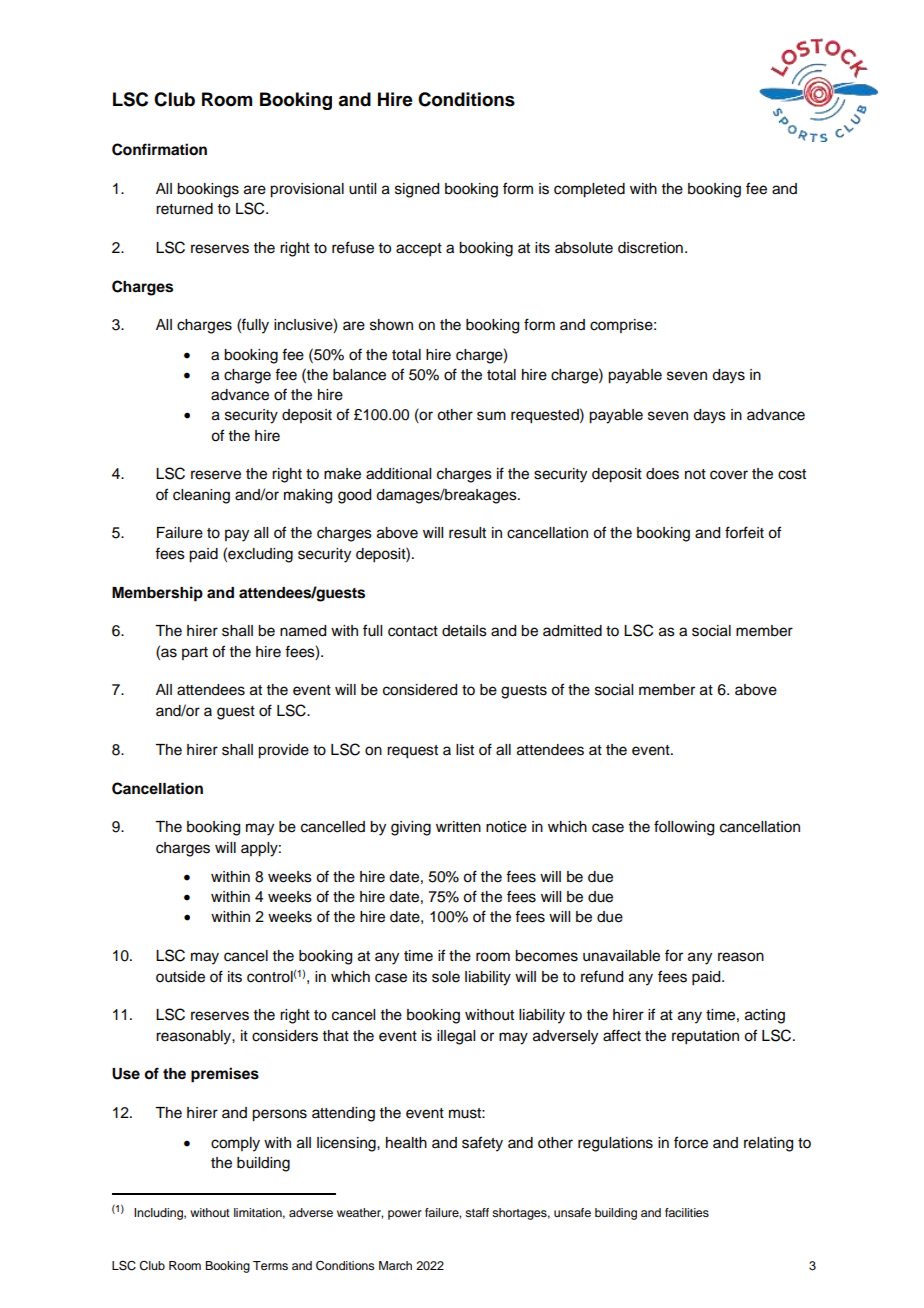 The width and height of the screenshot is (924, 1308). I want to click on following, so click(684, 828).
